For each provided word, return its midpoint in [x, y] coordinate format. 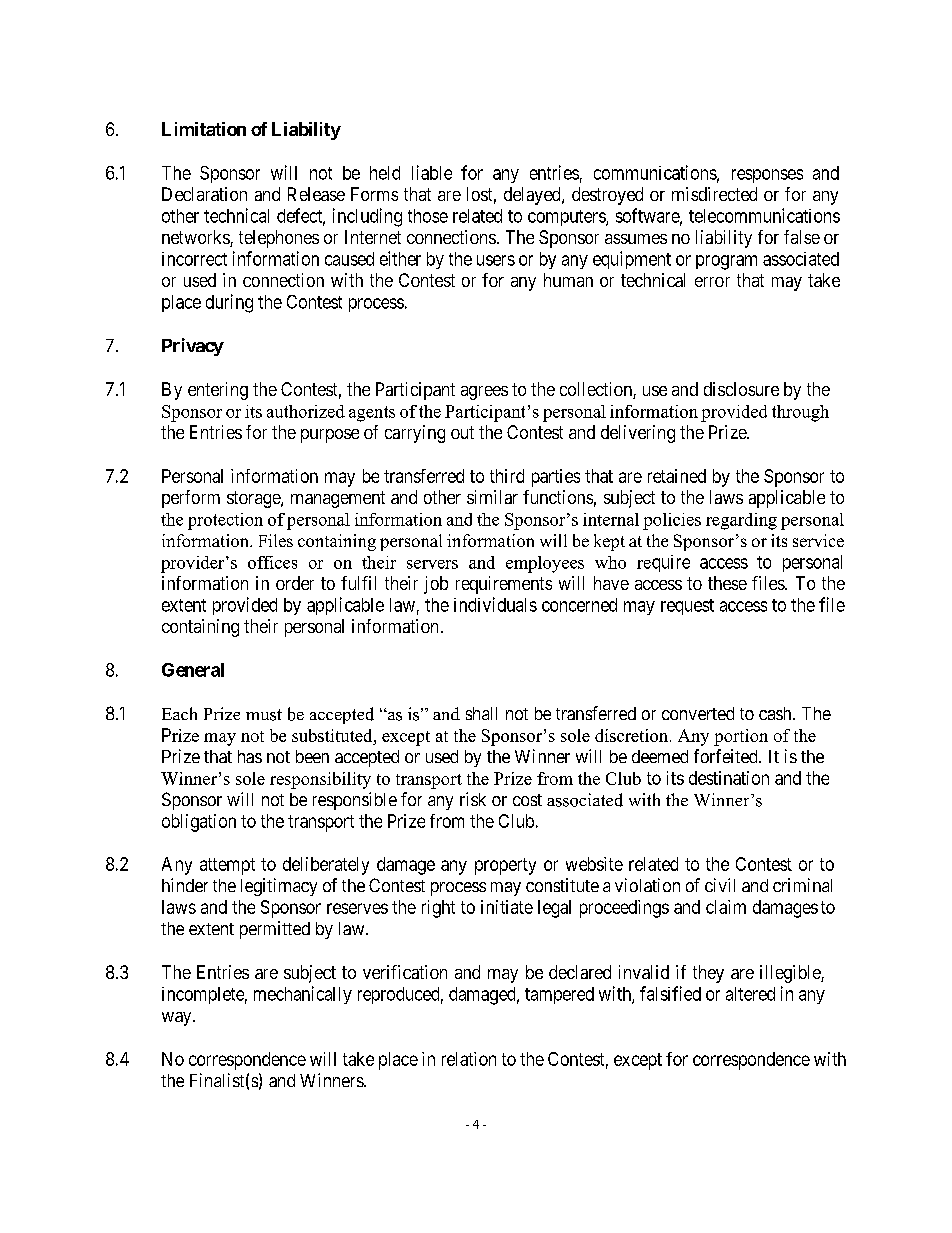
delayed [533, 196]
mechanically [303, 995]
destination [729, 778]
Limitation [204, 129]
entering [218, 391]
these [727, 583]
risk [473, 799]
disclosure [741, 389]
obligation [199, 823]
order [295, 583]
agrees [484, 393]
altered [750, 994]
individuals [495, 604]
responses [767, 176]
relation [469, 1059]
